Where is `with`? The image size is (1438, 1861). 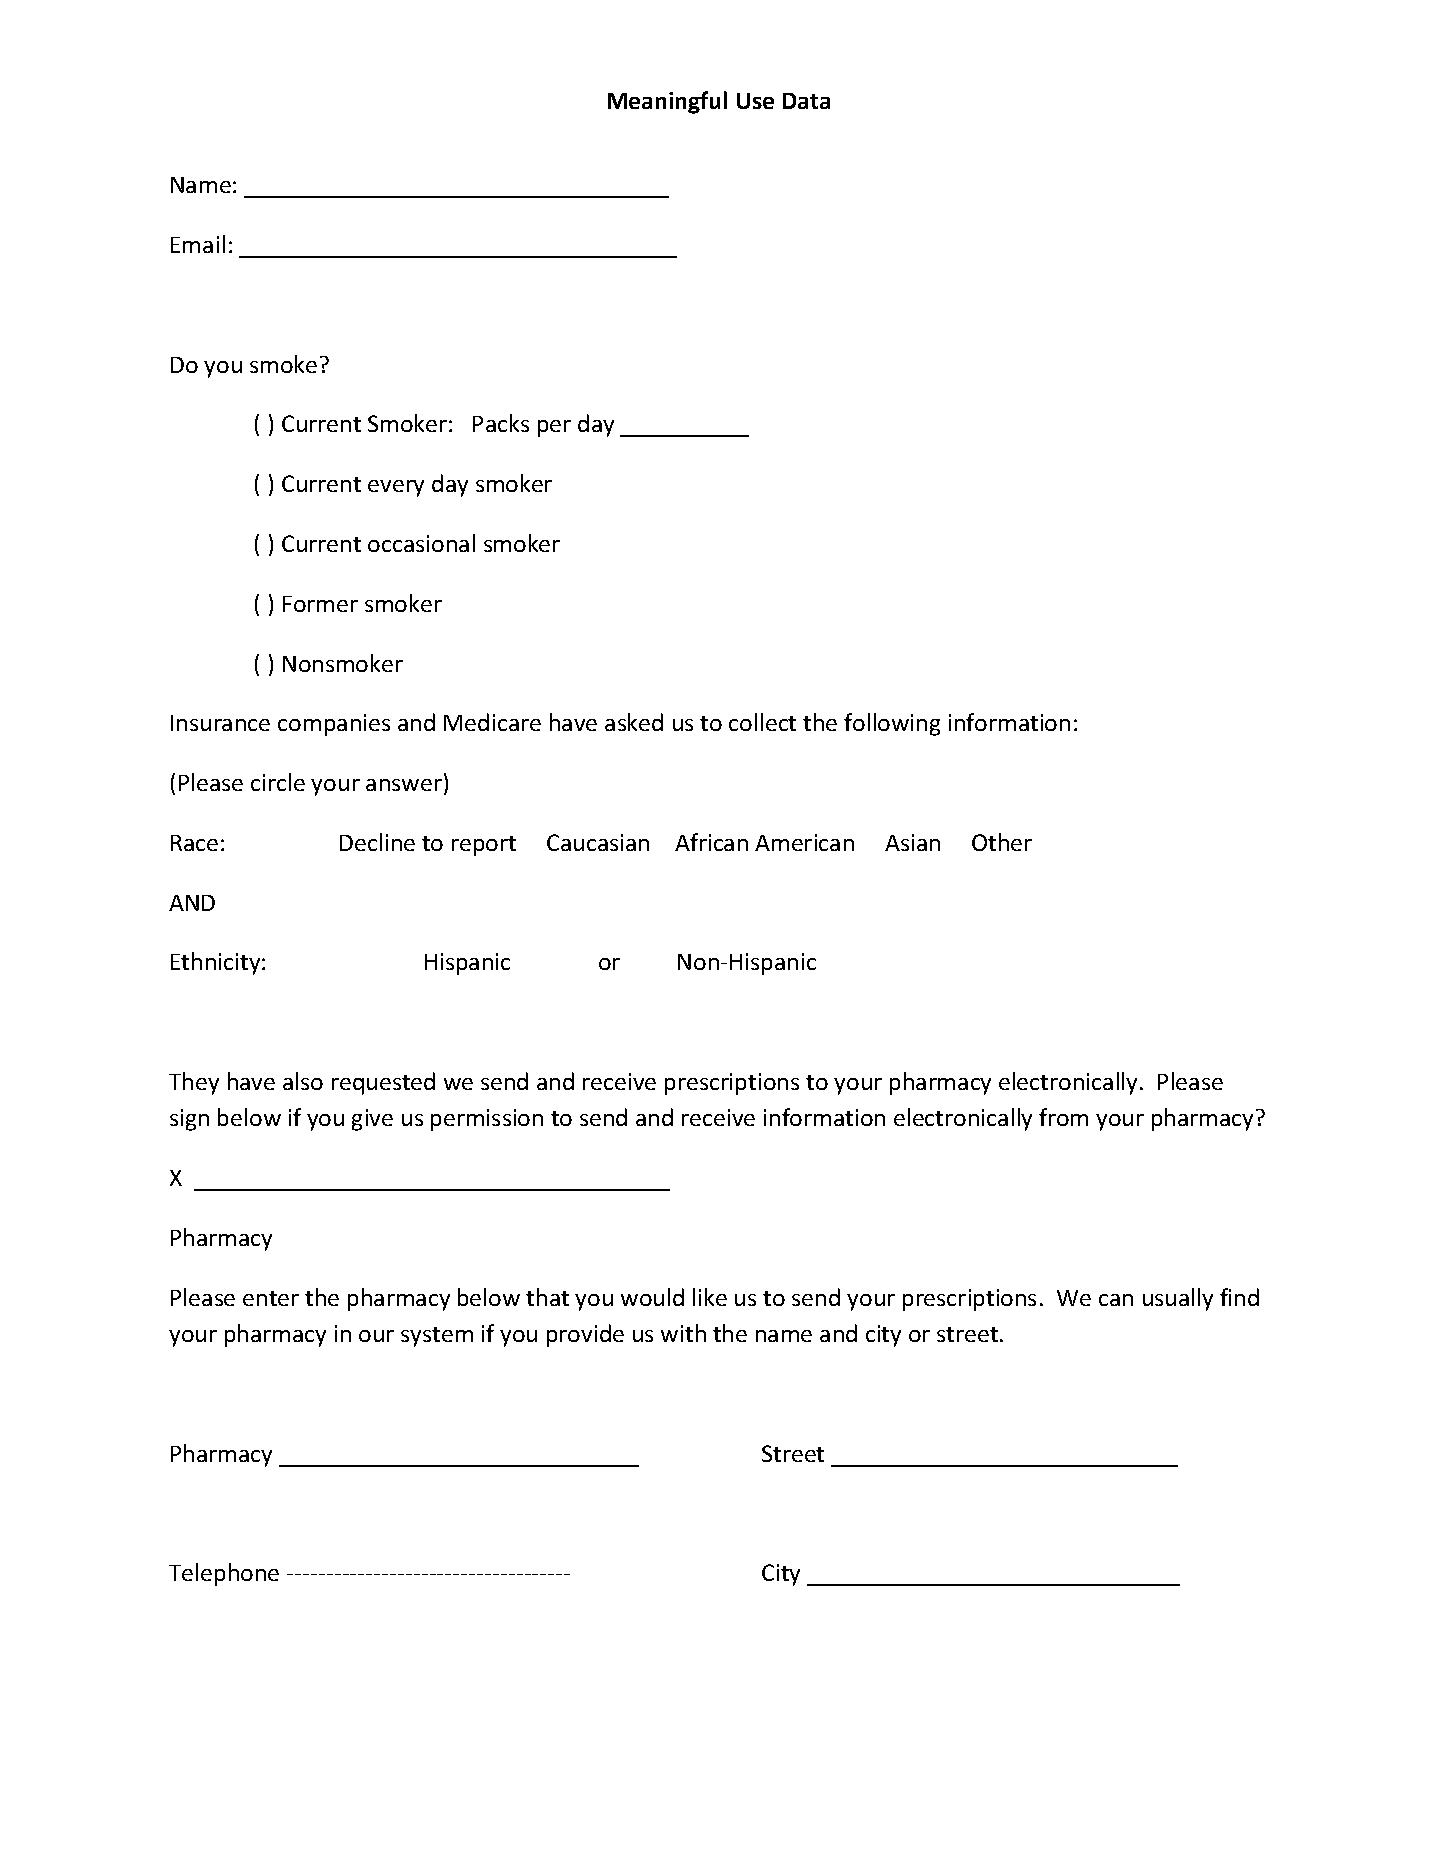
with is located at coordinates (683, 1333).
